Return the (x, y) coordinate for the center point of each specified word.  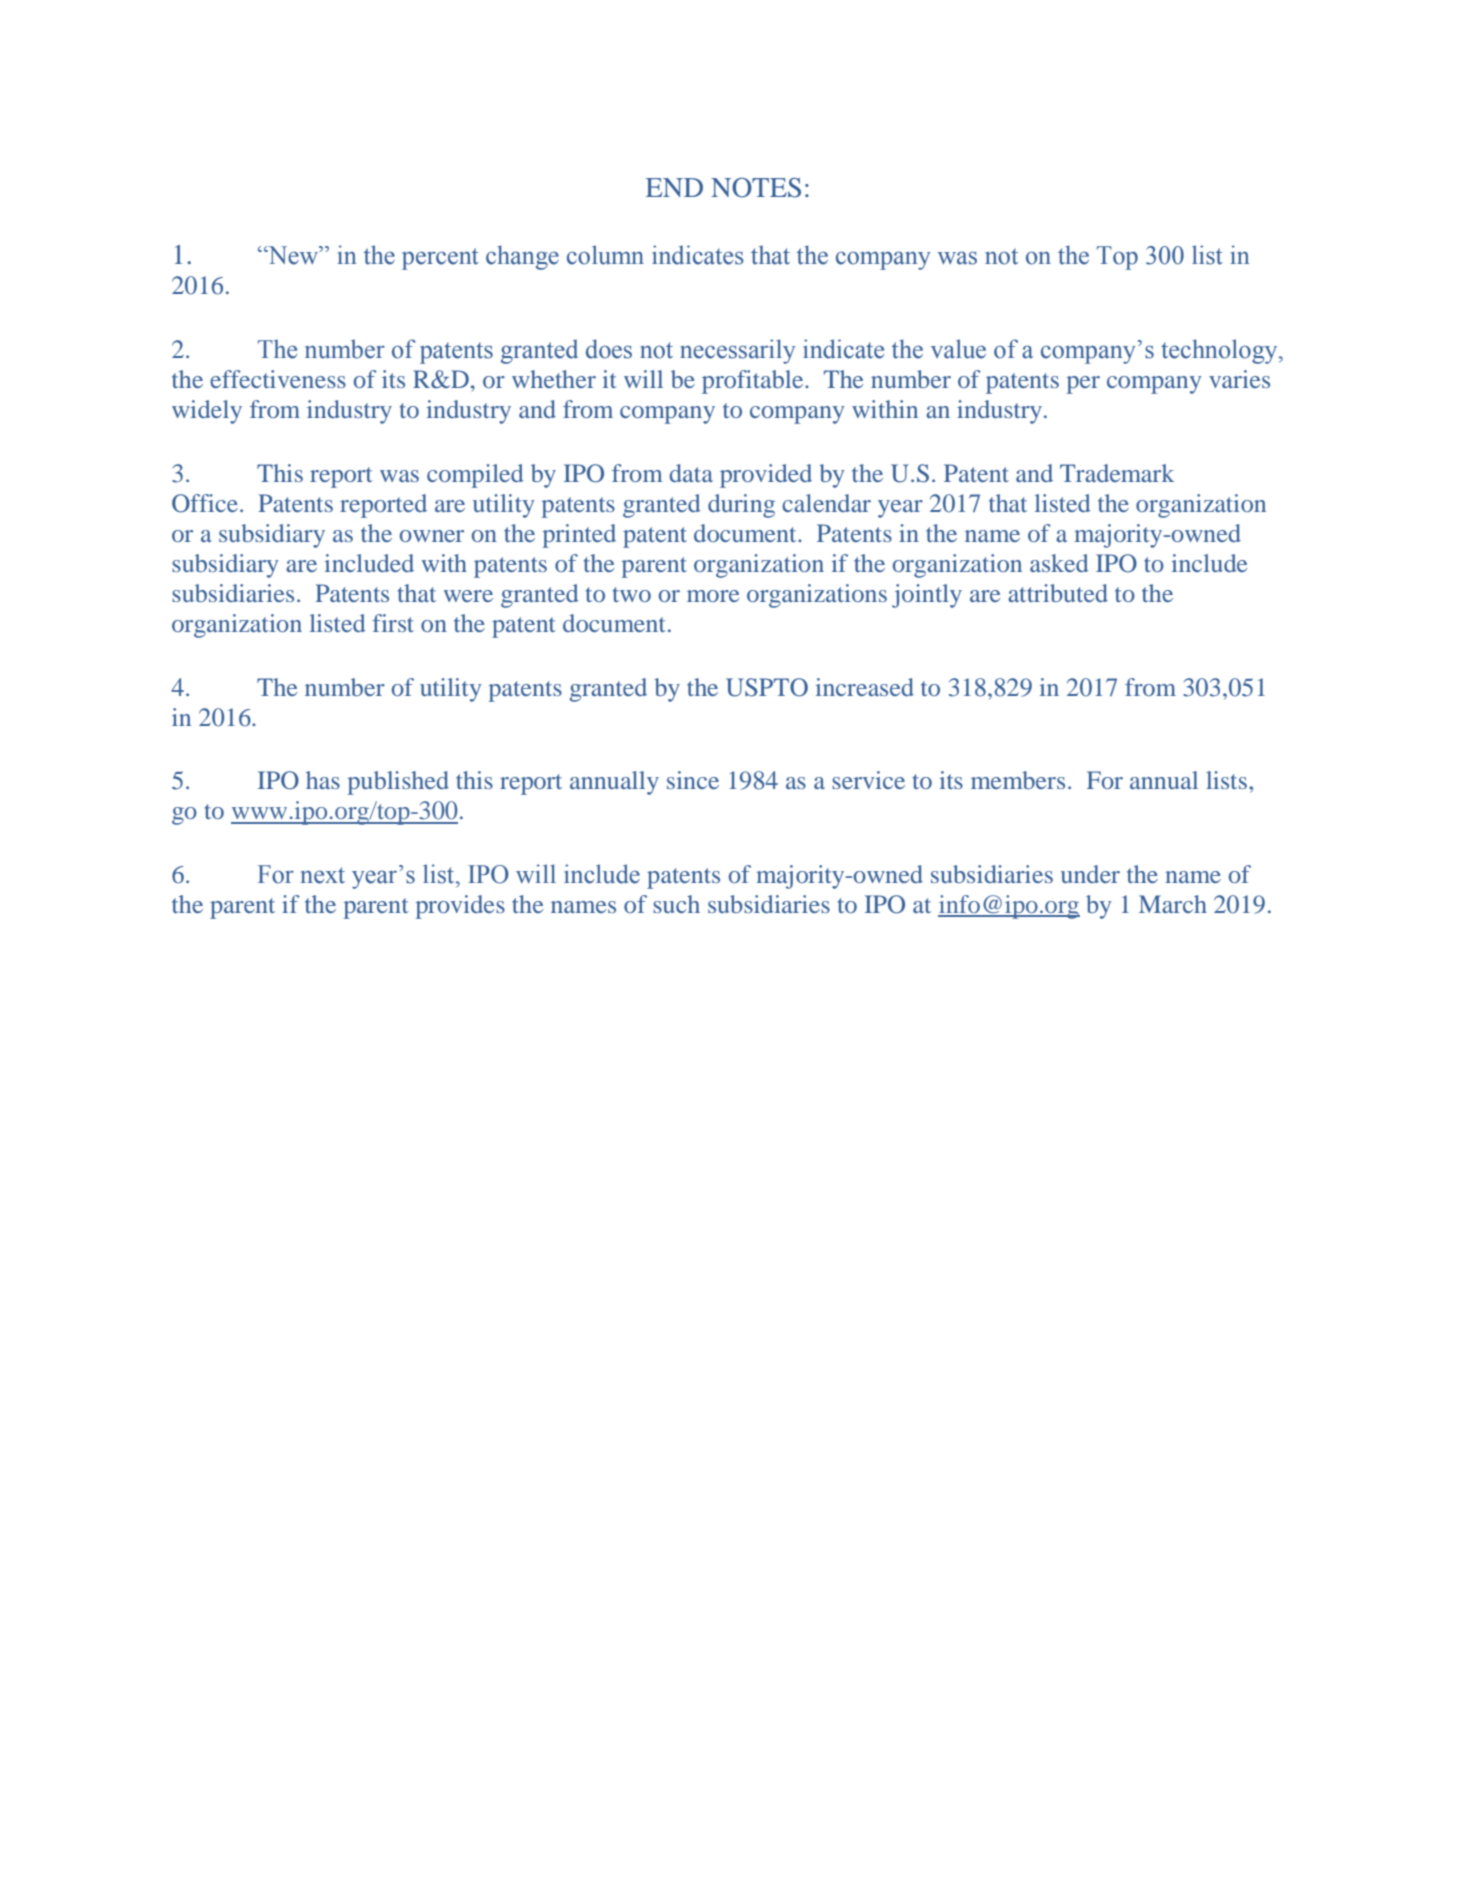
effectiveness (278, 379)
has (323, 780)
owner (432, 536)
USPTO (767, 687)
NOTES (756, 188)
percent (440, 259)
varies (1239, 379)
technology (1220, 351)
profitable (754, 382)
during (741, 506)
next (322, 875)
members (1018, 780)
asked (1059, 563)
